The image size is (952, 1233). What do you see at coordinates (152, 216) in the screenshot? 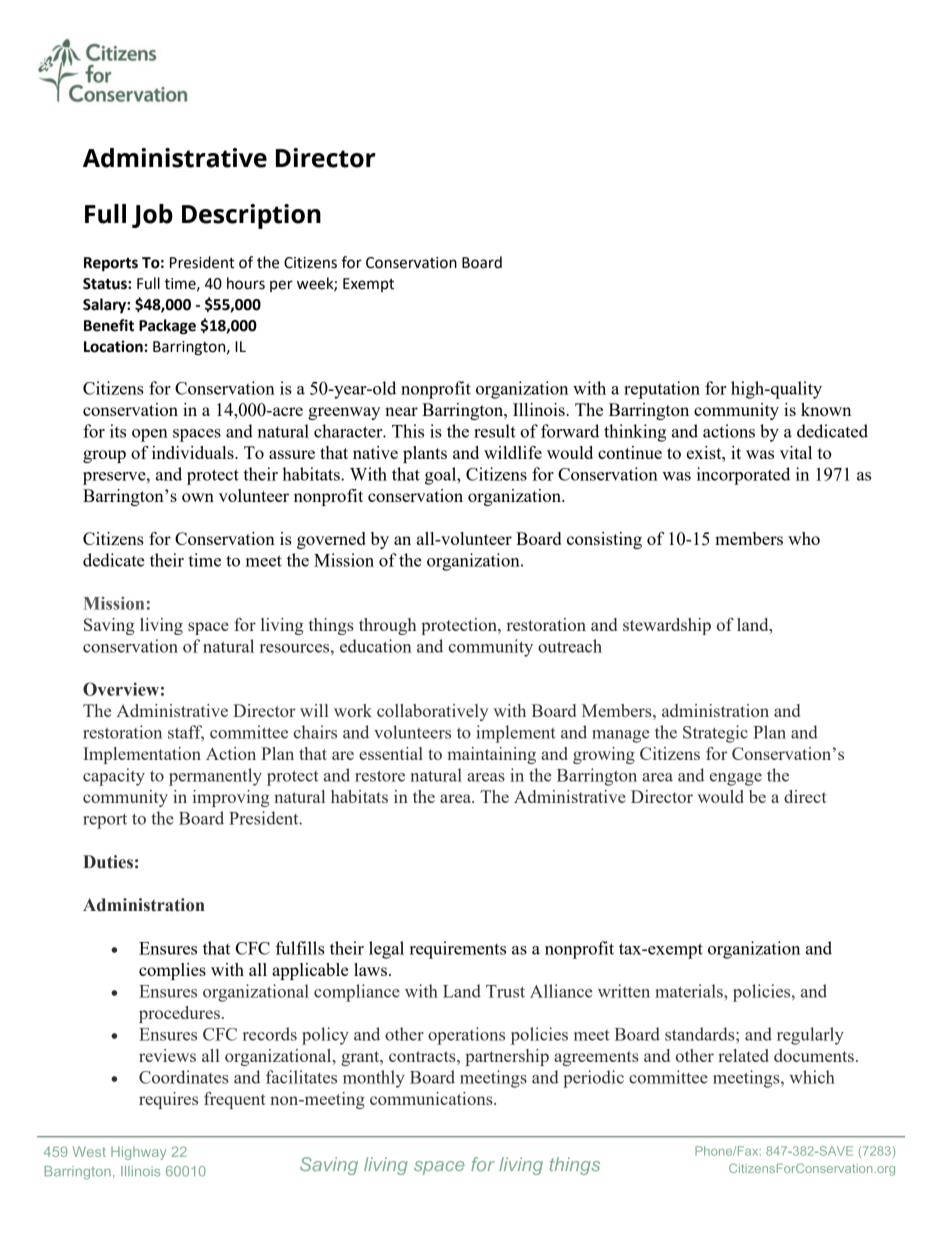
I see `Job` at bounding box center [152, 216].
